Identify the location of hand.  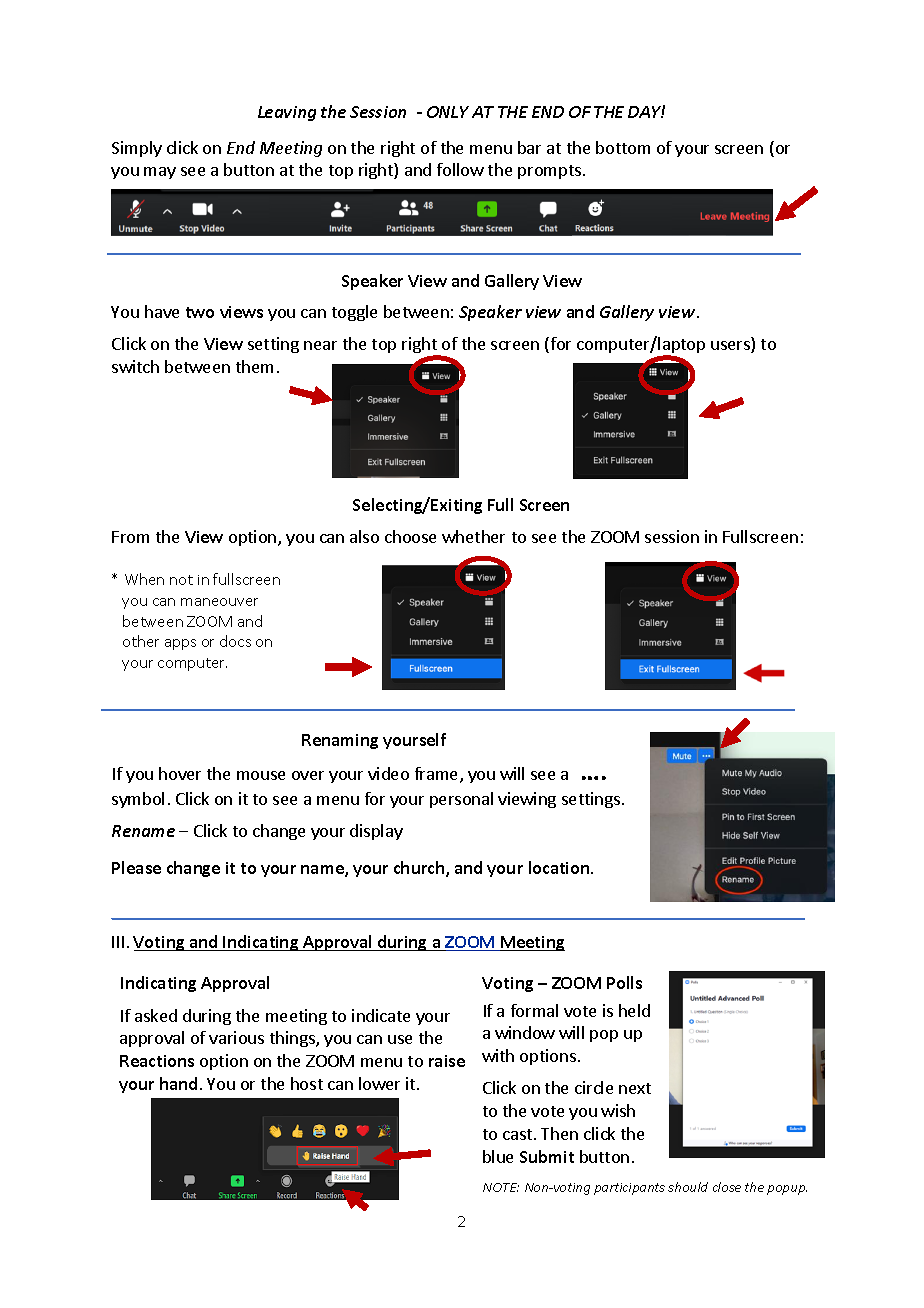
(178, 1083).
